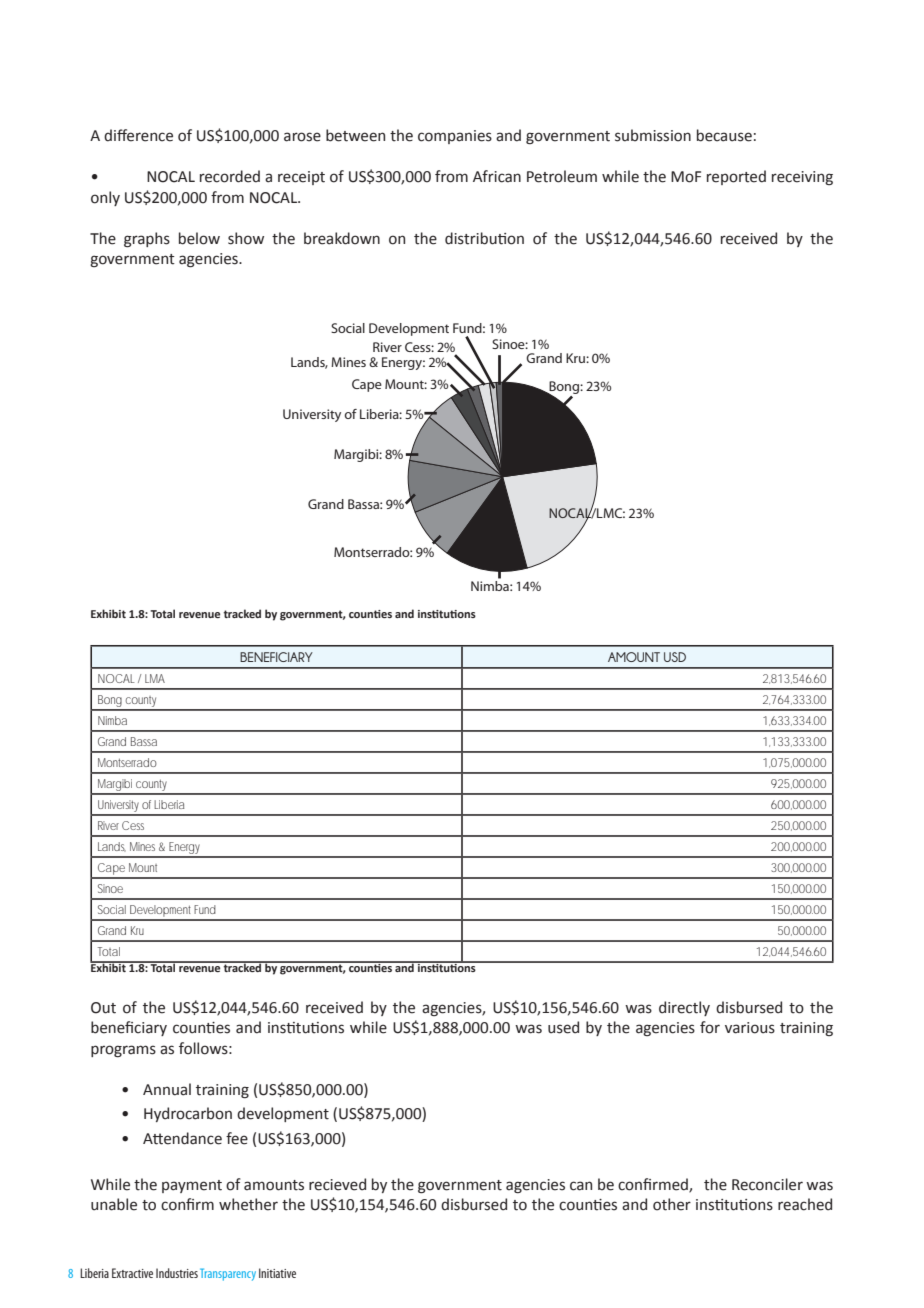 This page has height=1308, width=924. What do you see at coordinates (675, 657) in the page?
I see `USD` at bounding box center [675, 657].
